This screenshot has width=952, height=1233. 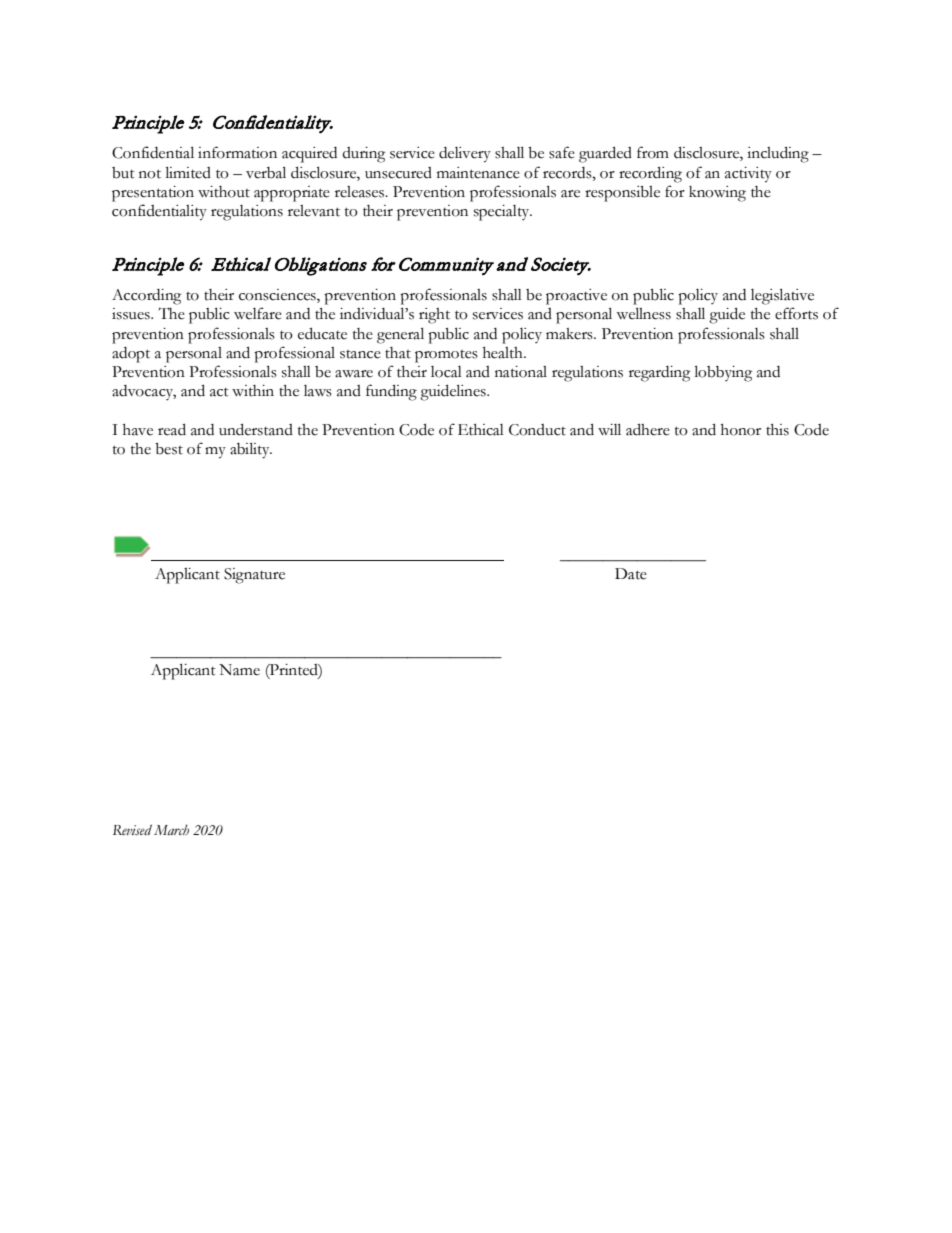 What do you see at coordinates (171, 829) in the screenshot?
I see `March` at bounding box center [171, 829].
